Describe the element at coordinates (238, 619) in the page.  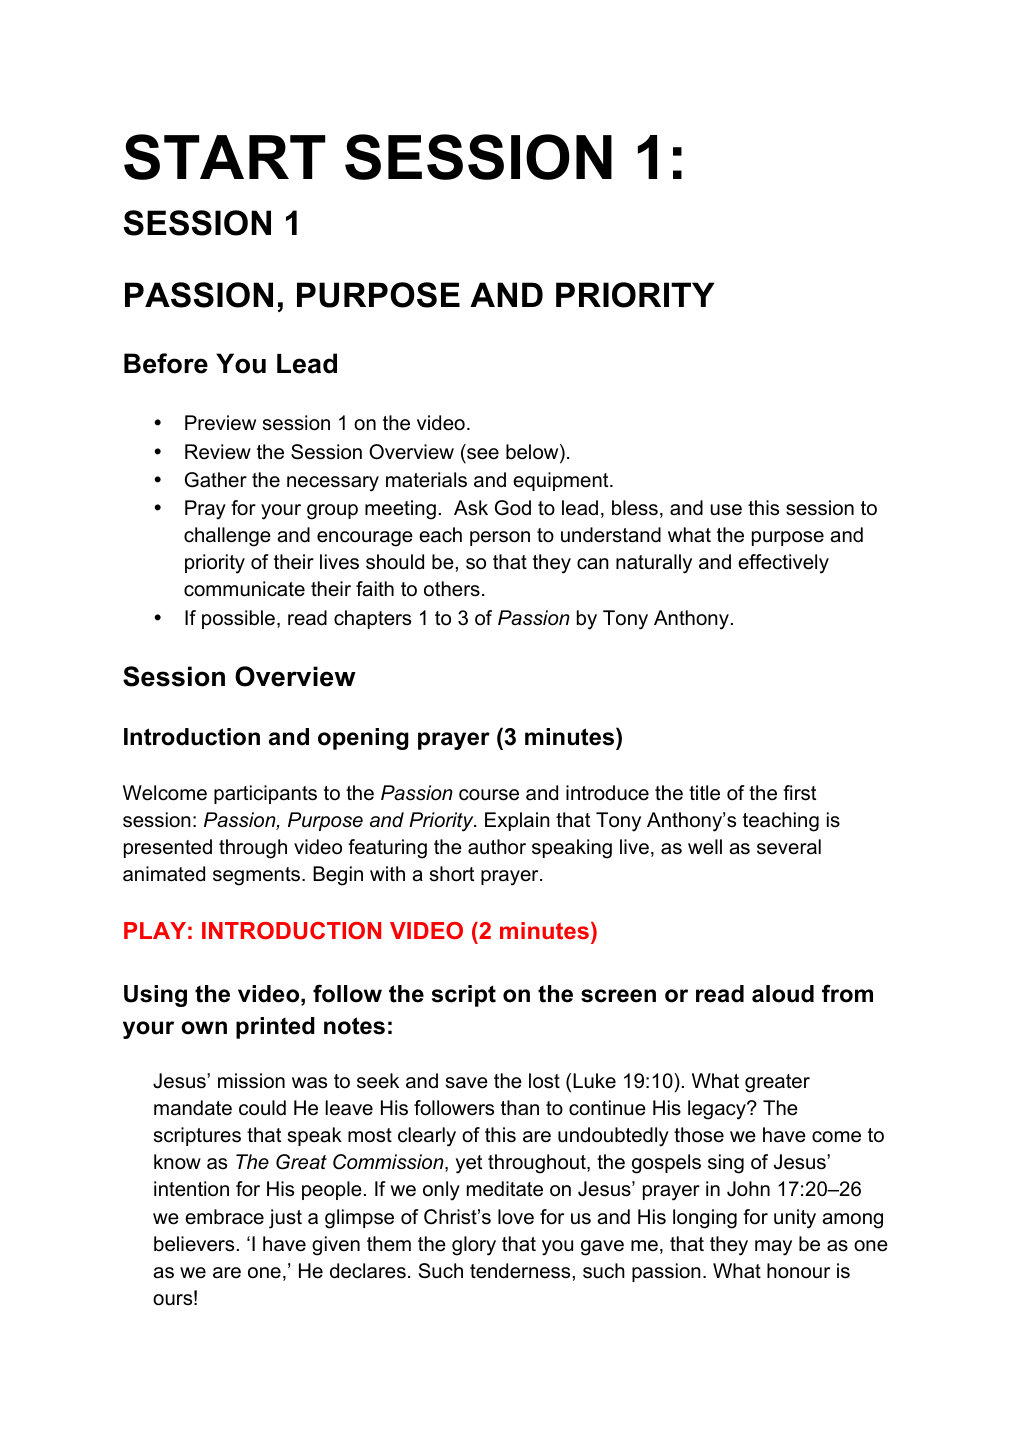
I see `possible` at that location.
